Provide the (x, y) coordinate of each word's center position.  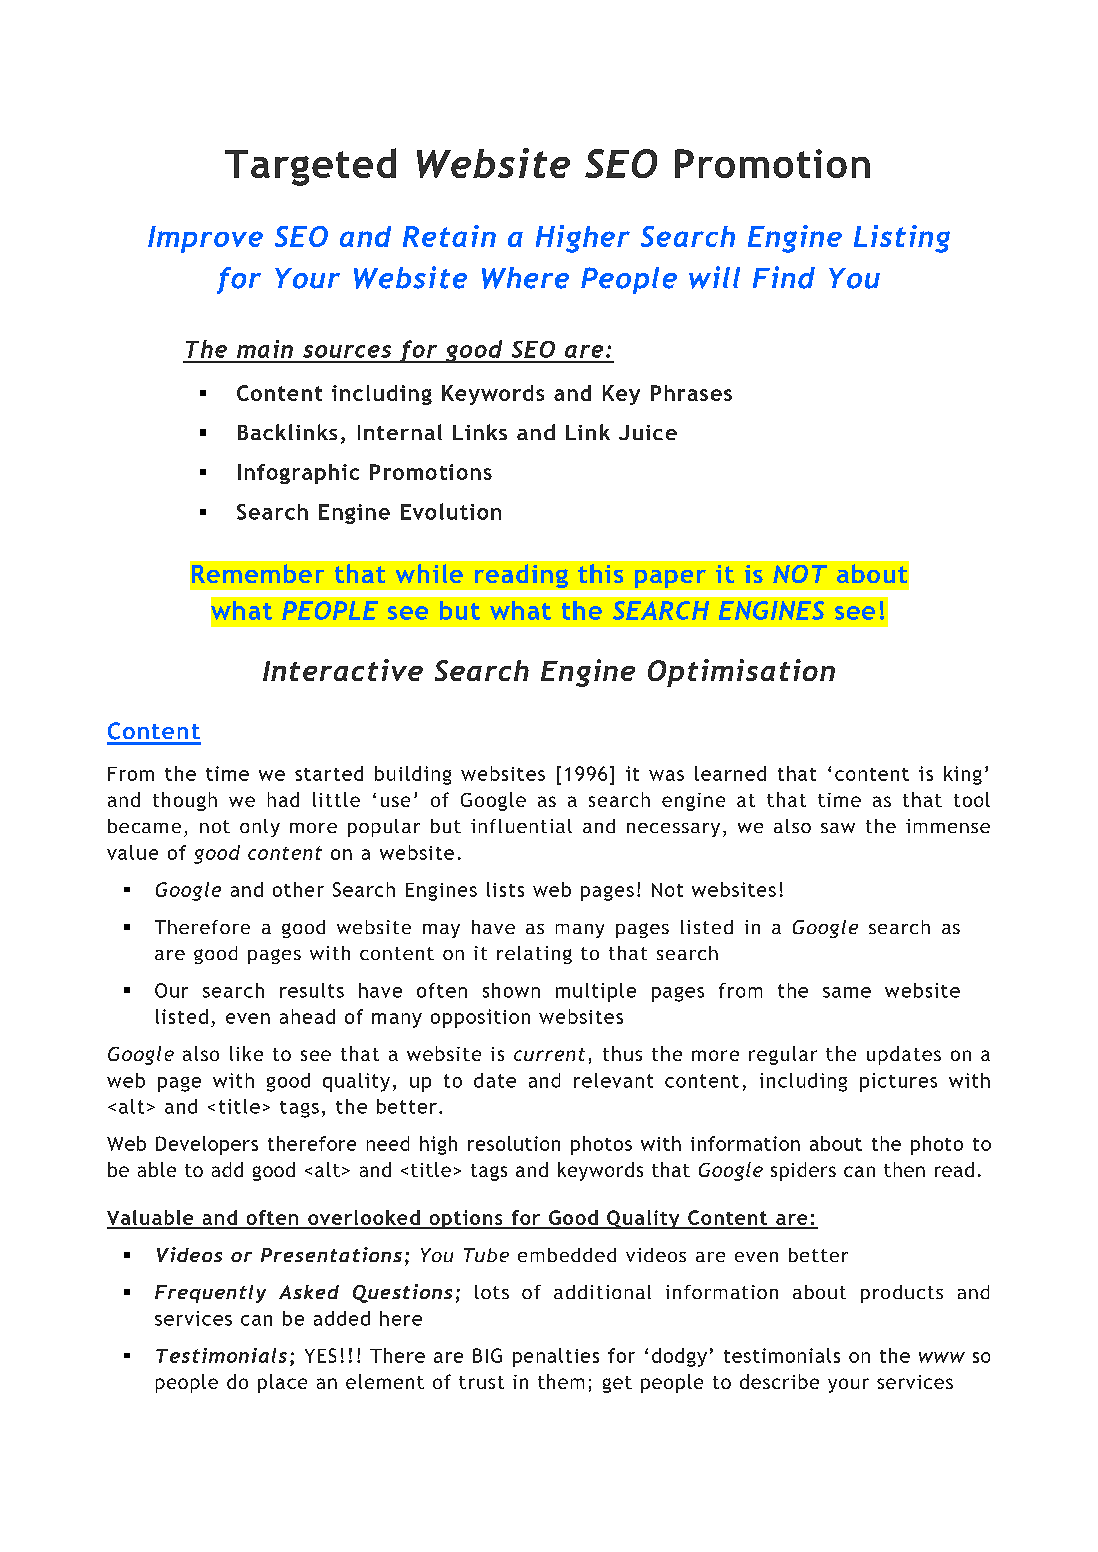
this (600, 573)
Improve (205, 239)
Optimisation (741, 673)
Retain (449, 236)
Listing (902, 239)
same (847, 992)
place (282, 1383)
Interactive (343, 670)
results (312, 990)
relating (534, 955)
